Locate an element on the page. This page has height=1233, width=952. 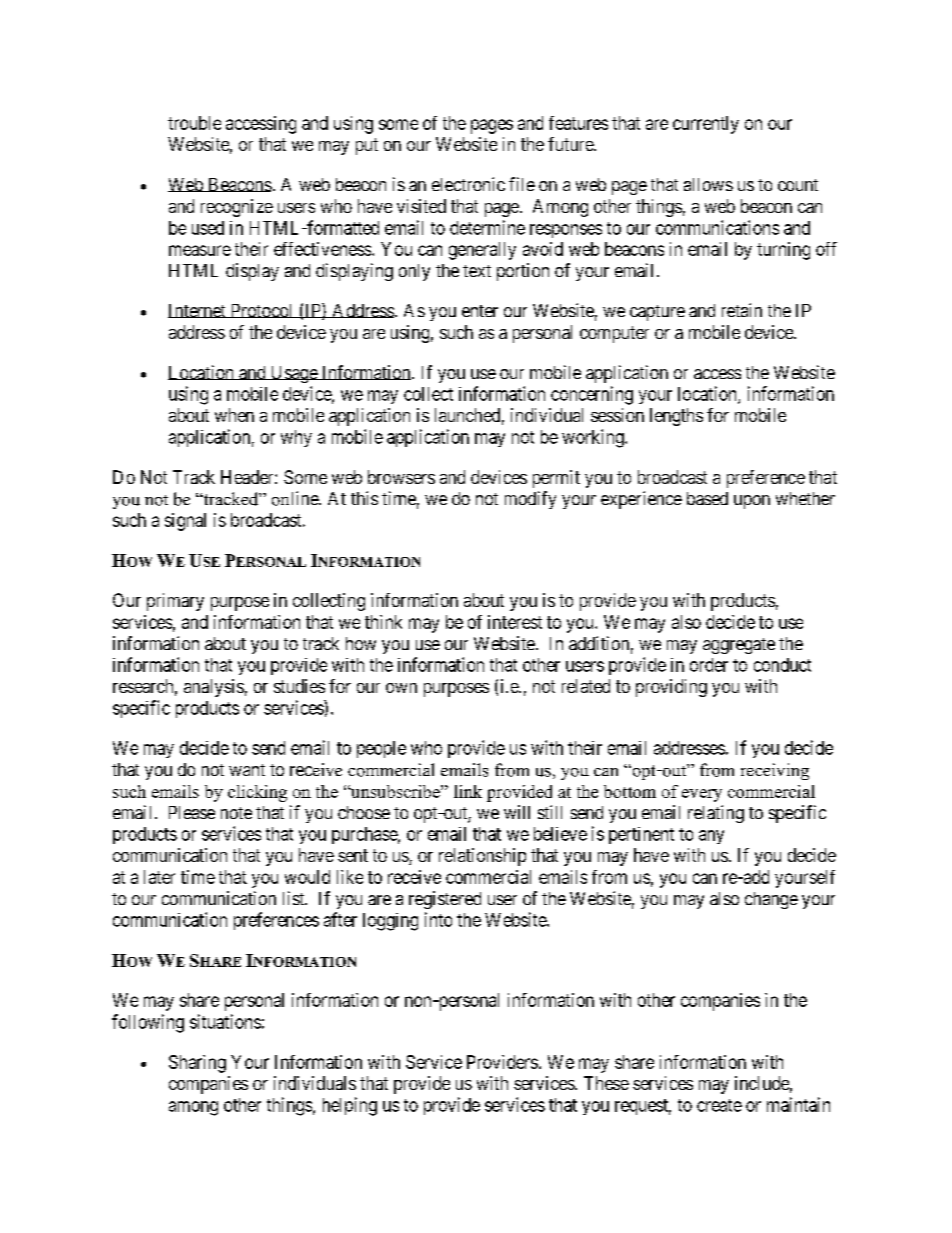
trouble is located at coordinates (194, 123).
